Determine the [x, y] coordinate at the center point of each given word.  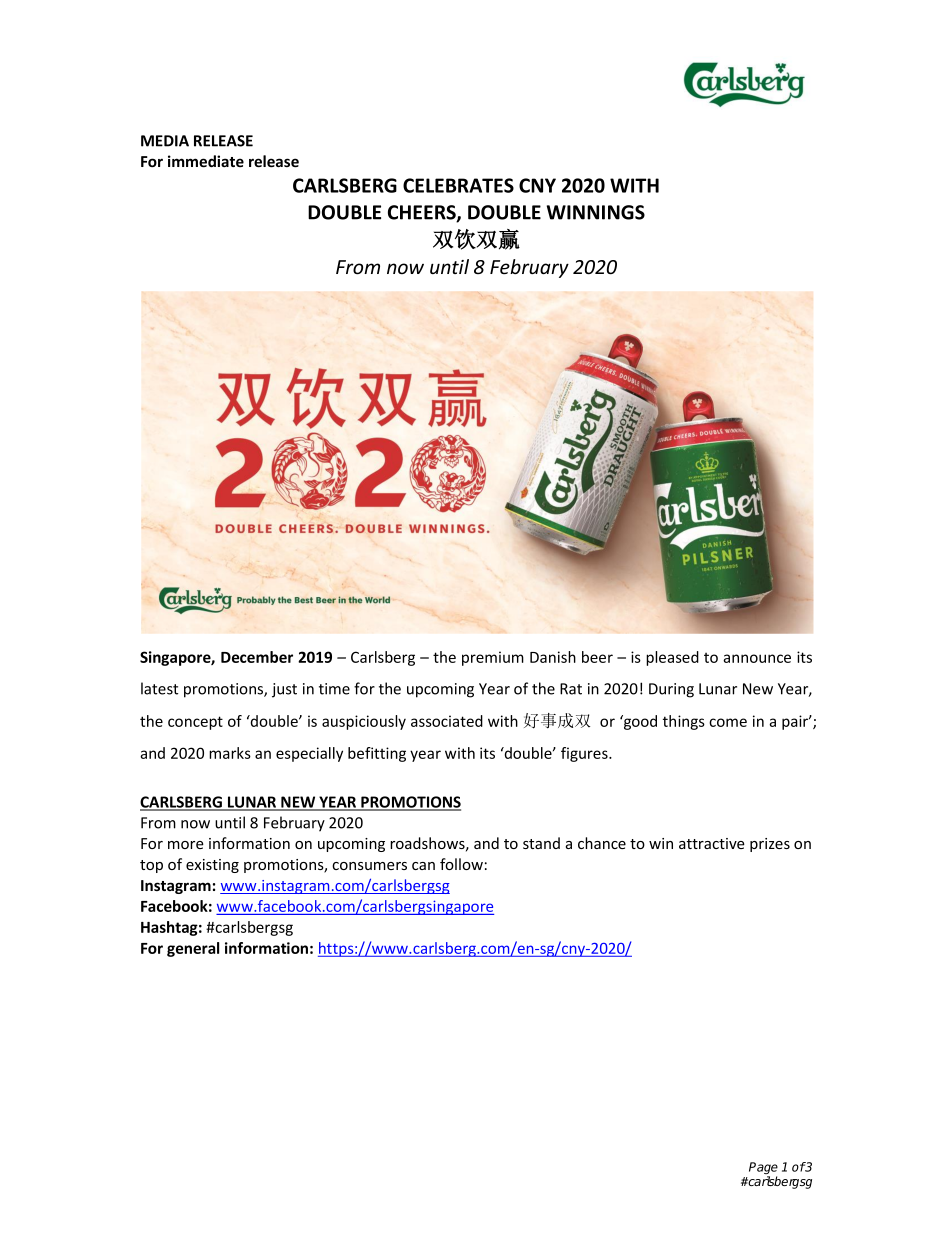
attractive [712, 843]
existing [212, 866]
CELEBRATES [458, 185]
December [257, 657]
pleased [672, 658]
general [193, 949]
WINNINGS [596, 212]
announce [757, 658]
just [284, 690]
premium [493, 658]
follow [461, 864]
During [671, 690]
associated [447, 721]
